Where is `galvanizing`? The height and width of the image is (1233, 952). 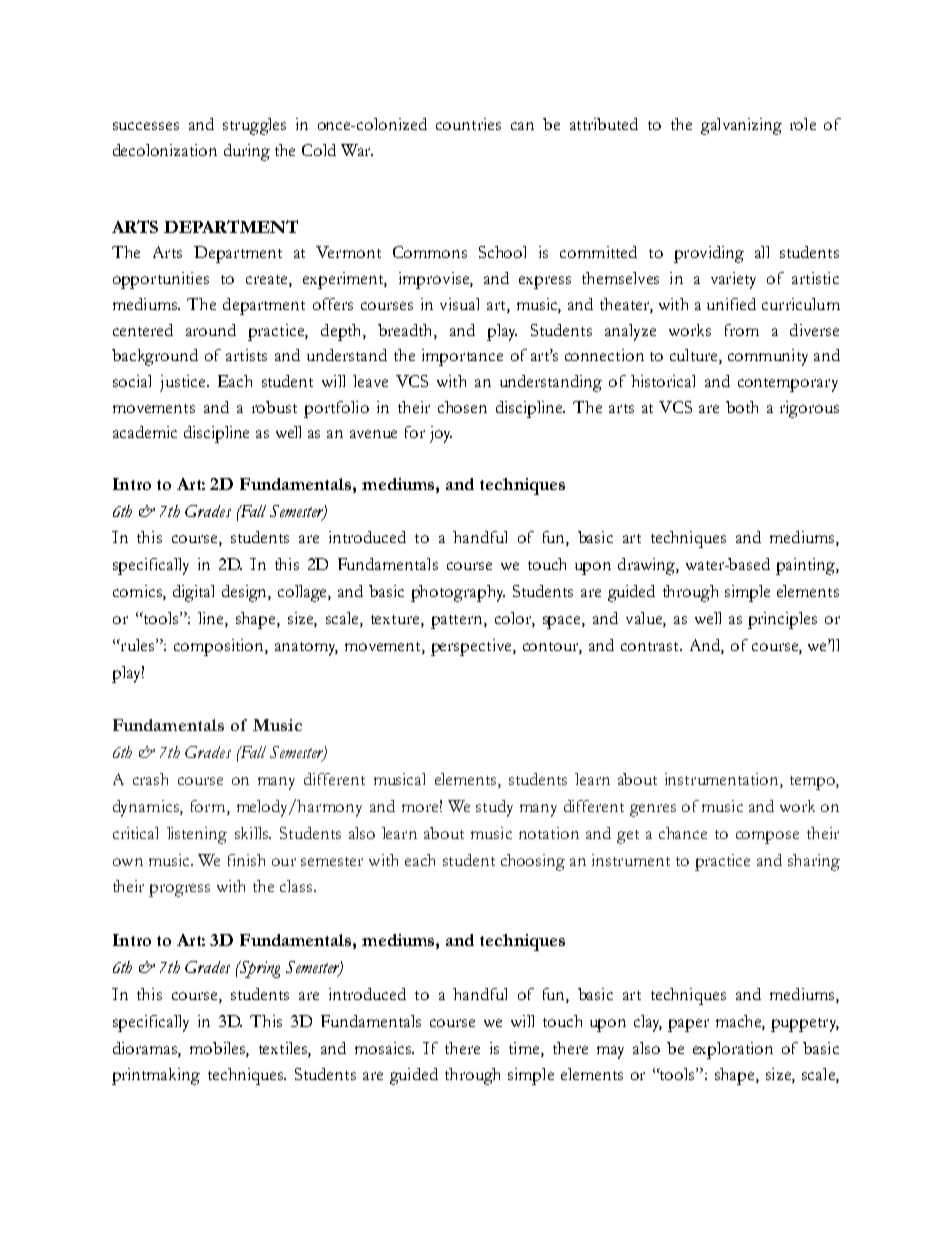
galvanizing is located at coordinates (741, 126).
